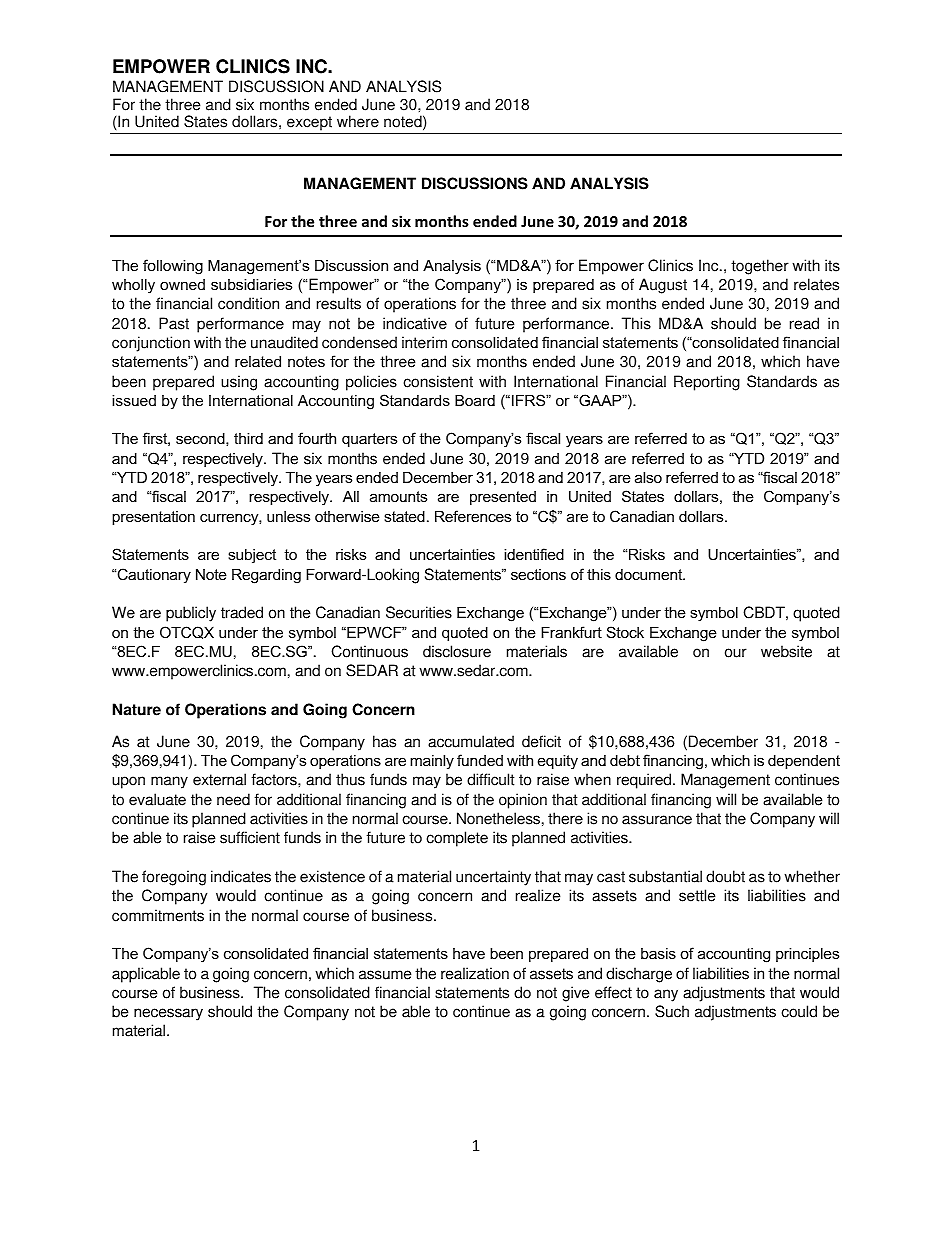 This screenshot has width=952, height=1233. I want to click on difficult, so click(490, 779).
